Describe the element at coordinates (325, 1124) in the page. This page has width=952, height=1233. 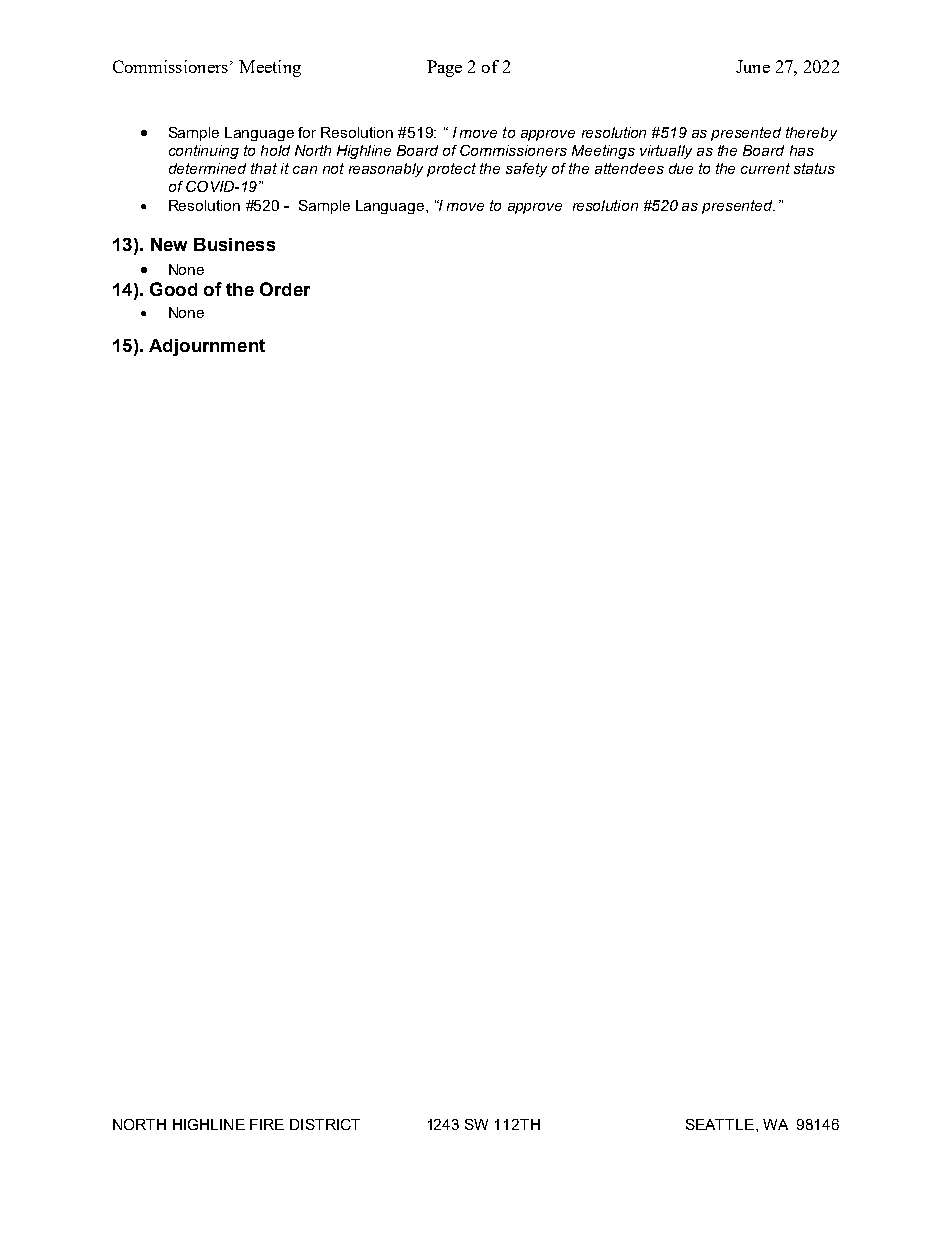
I see `DISTRICT` at that location.
